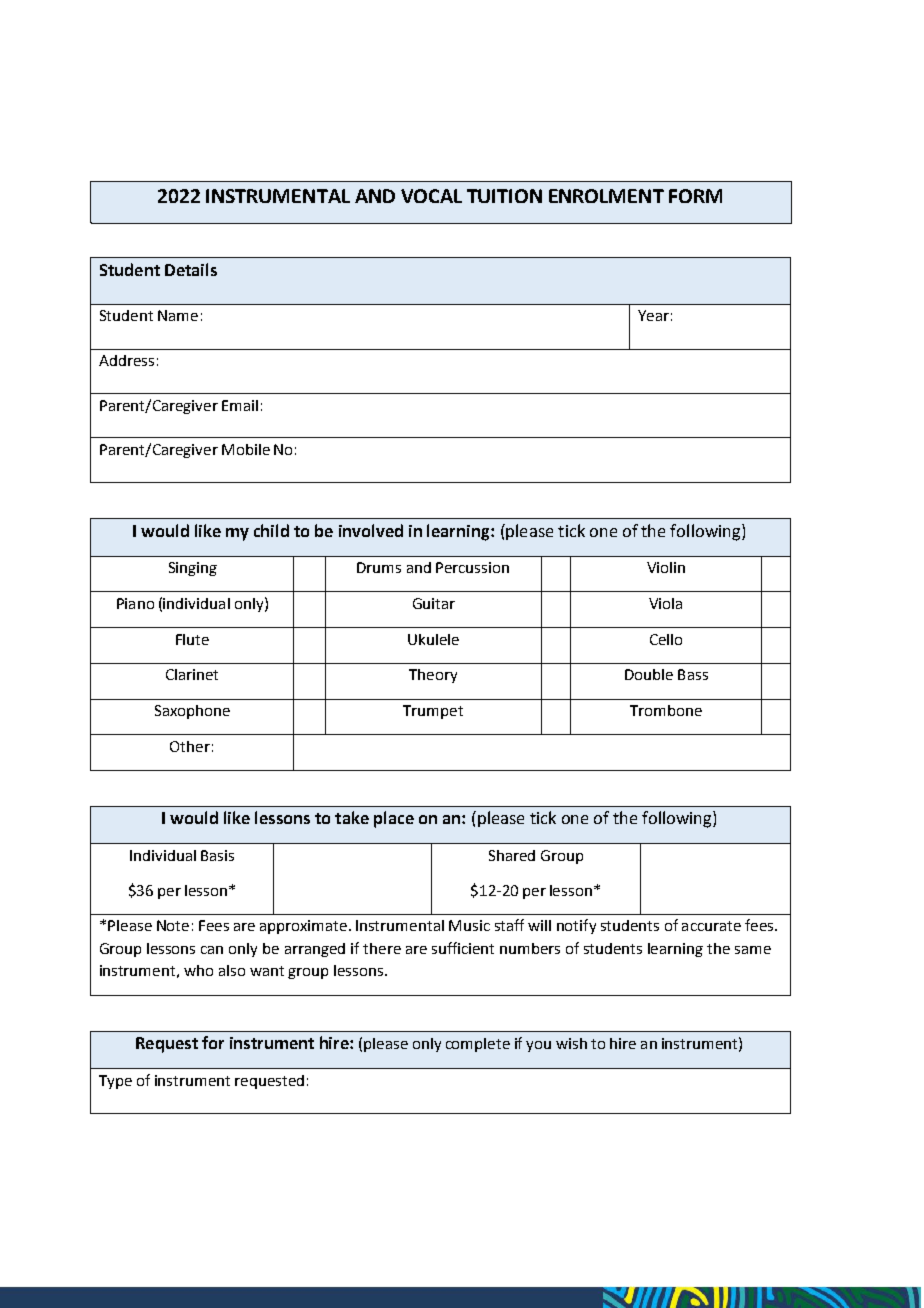 The height and width of the page is (1308, 924). Describe the element at coordinates (478, 1045) in the page. I see `complete` at that location.
